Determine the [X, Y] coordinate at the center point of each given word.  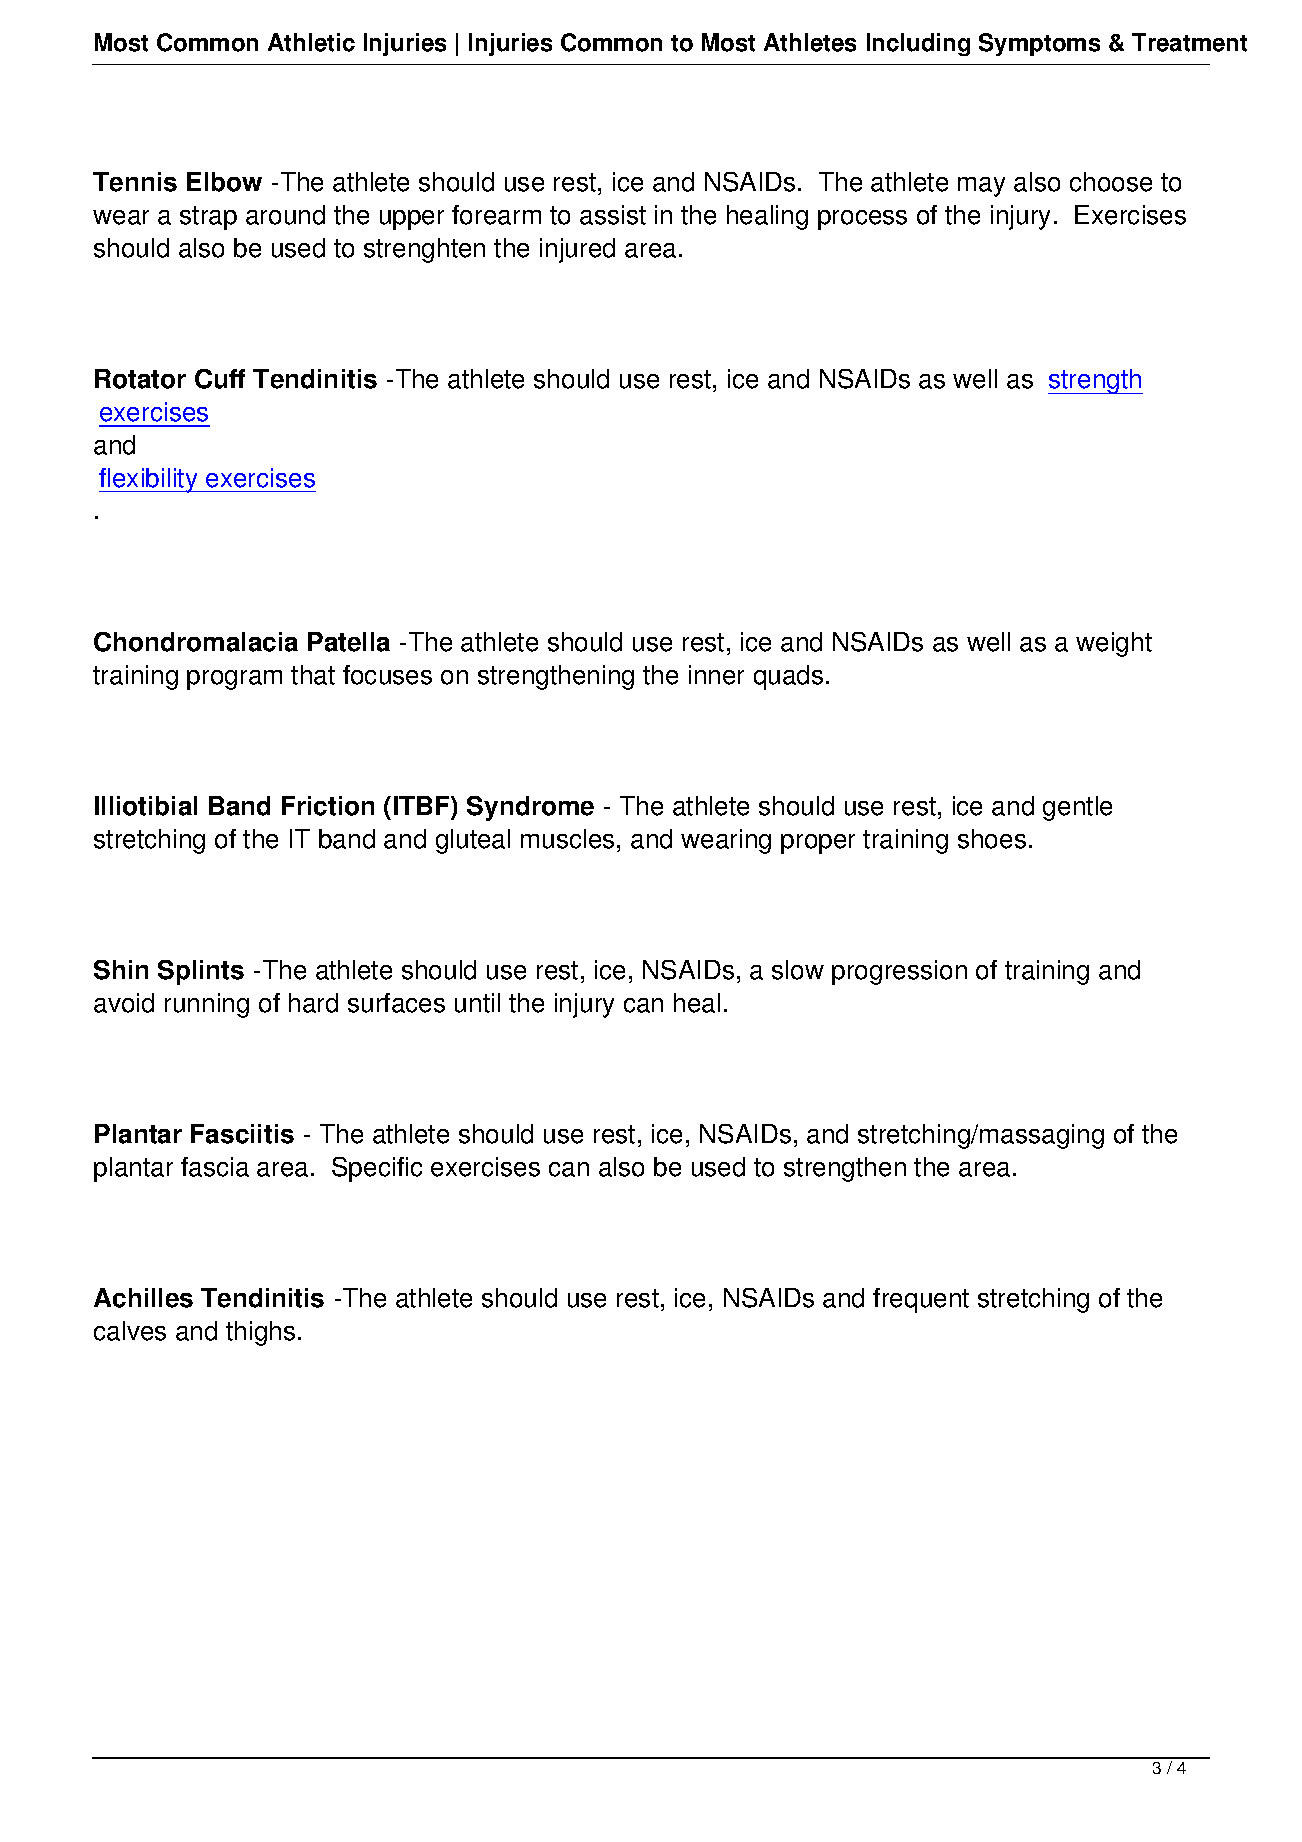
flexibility [149, 480]
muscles [567, 839]
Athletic [311, 42]
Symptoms [1039, 44]
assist [613, 215]
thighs [260, 1333]
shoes [992, 839]
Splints [201, 972]
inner [716, 675]
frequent [921, 1300]
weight [1114, 644]
